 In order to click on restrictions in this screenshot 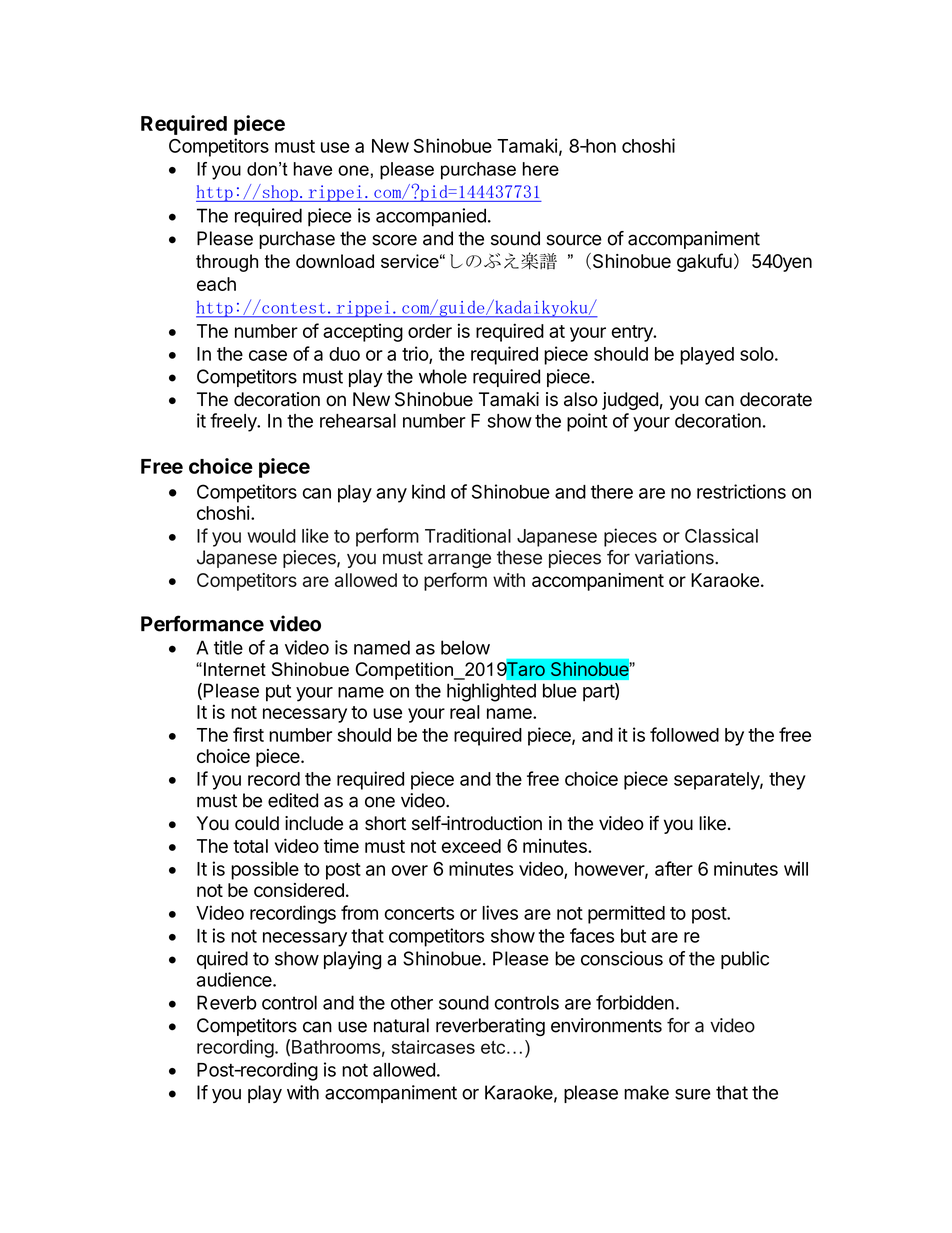, I will do `click(741, 491)`.
